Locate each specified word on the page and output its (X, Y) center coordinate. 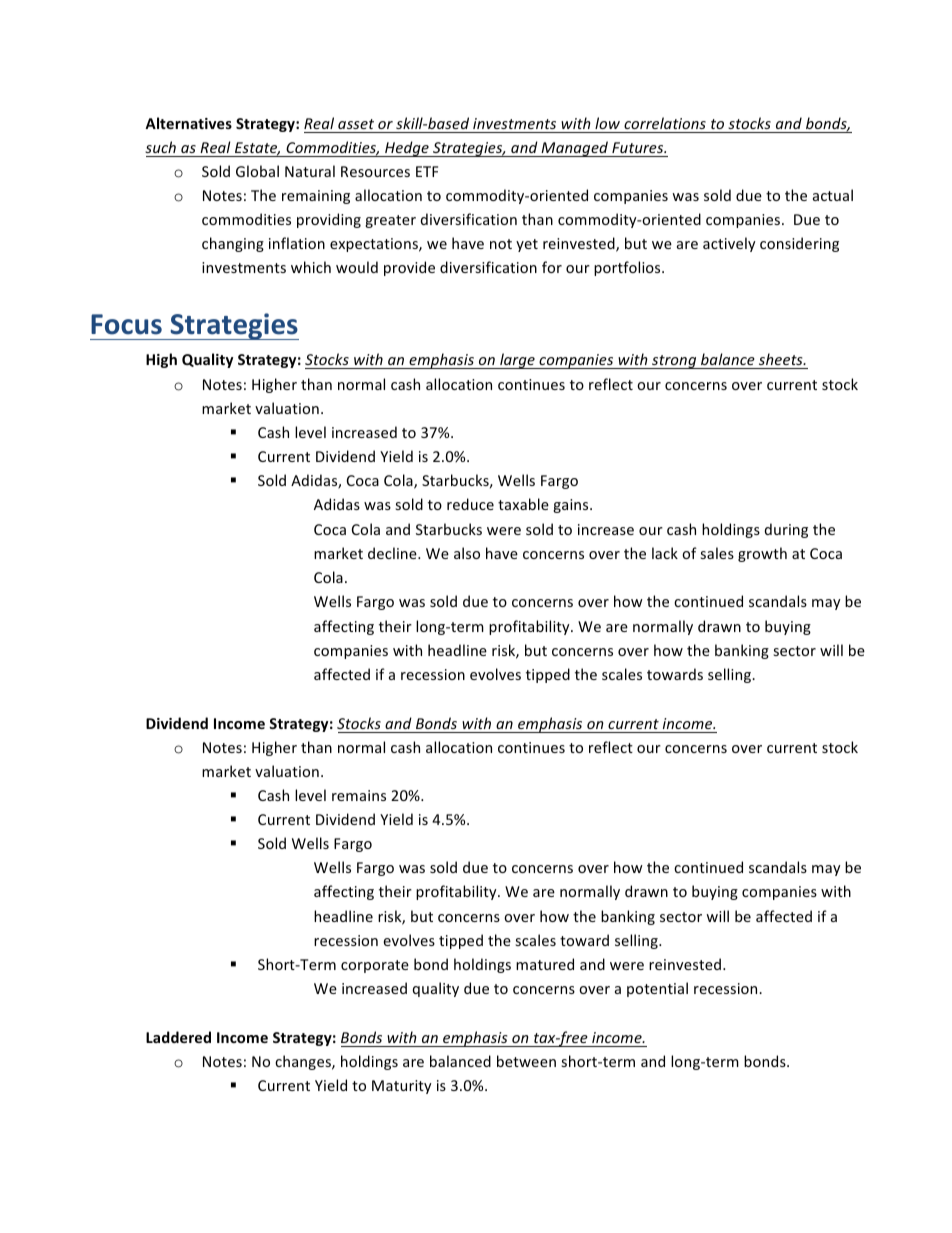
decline (393, 553)
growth (762, 554)
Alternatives (188, 123)
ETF (427, 171)
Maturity (402, 1087)
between (526, 1061)
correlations (665, 123)
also (467, 553)
